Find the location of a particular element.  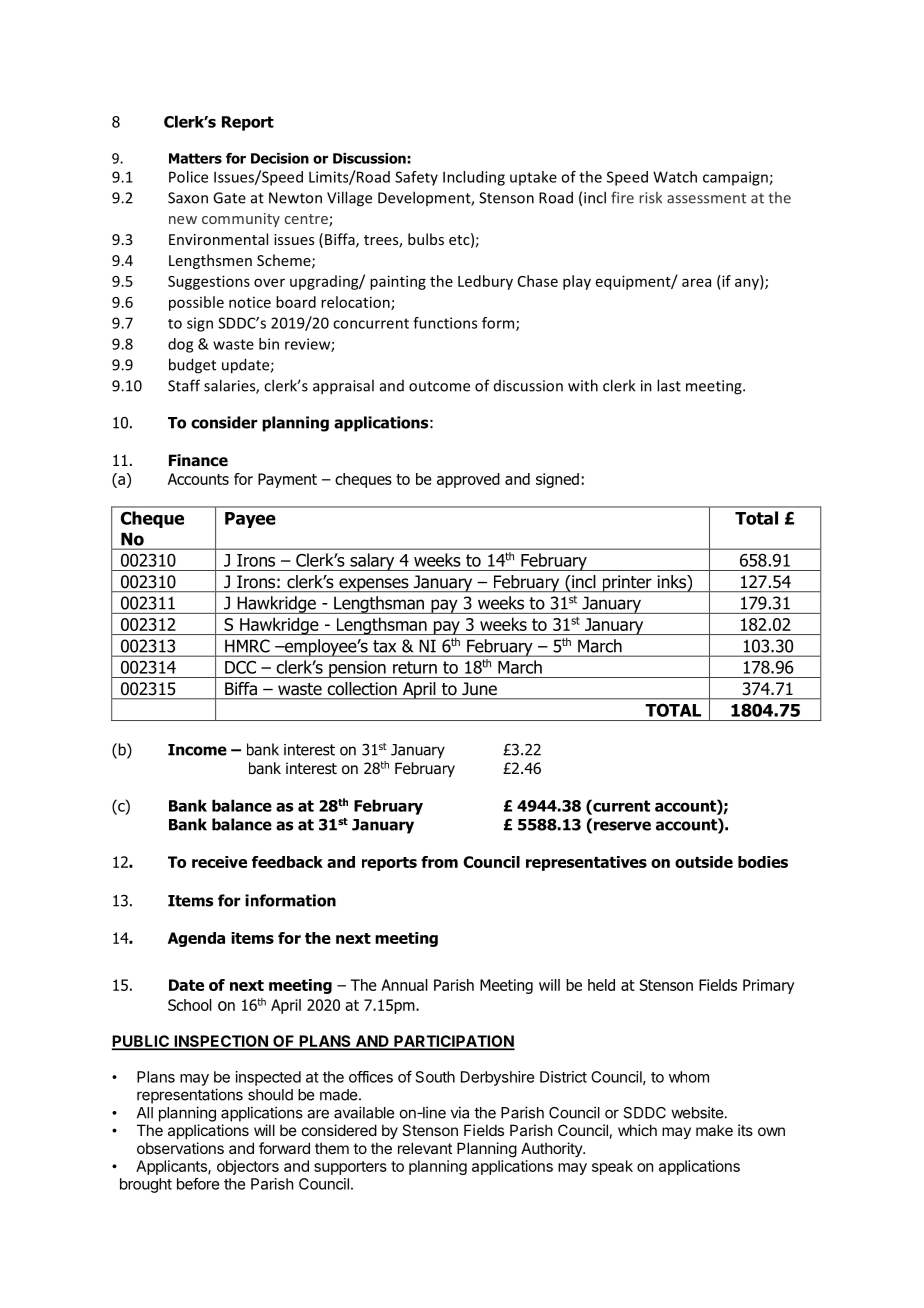

make is located at coordinates (714, 1130).
